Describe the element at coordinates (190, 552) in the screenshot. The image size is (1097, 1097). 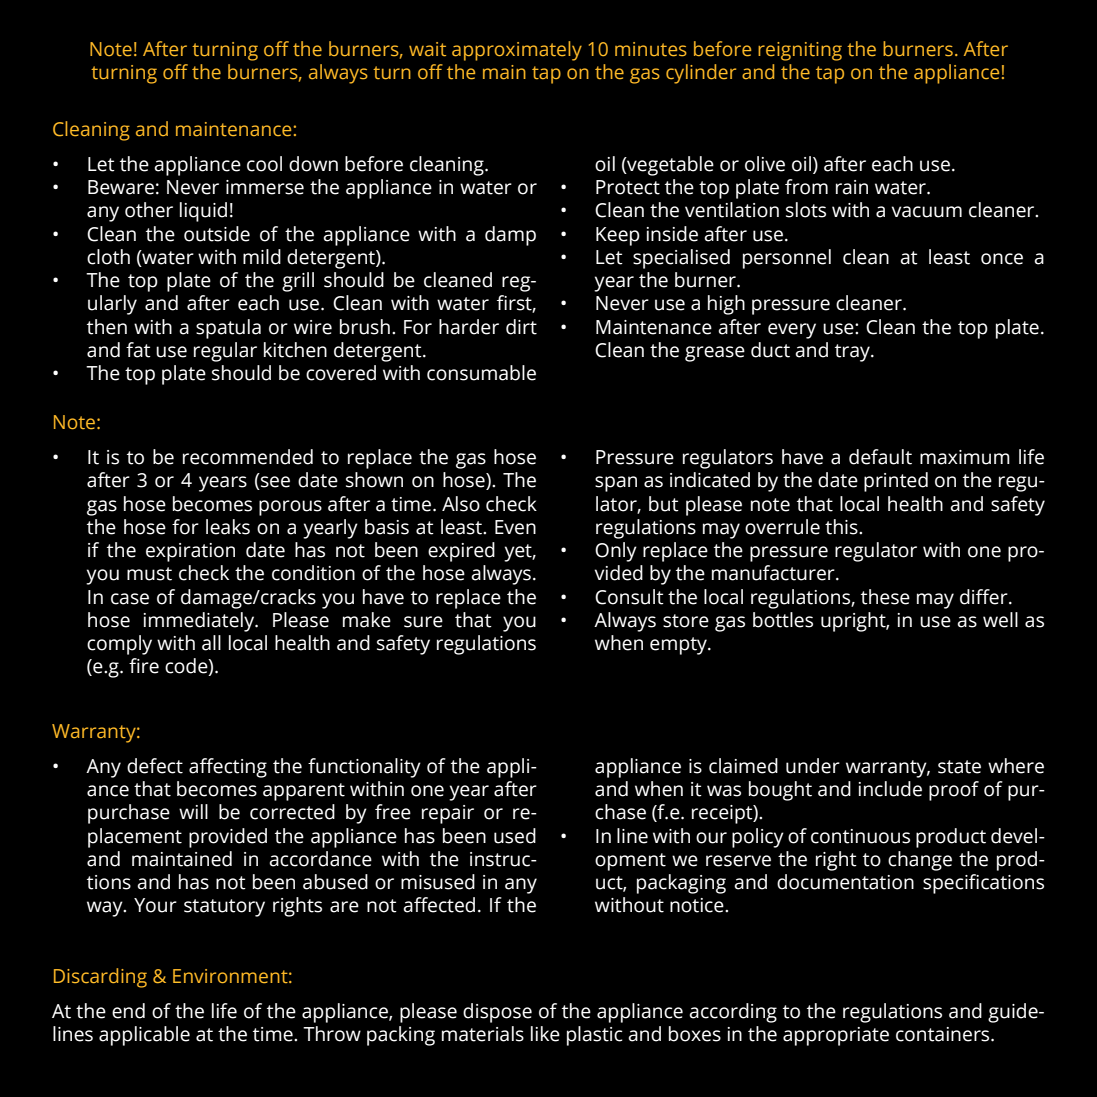
I see `expiration` at that location.
